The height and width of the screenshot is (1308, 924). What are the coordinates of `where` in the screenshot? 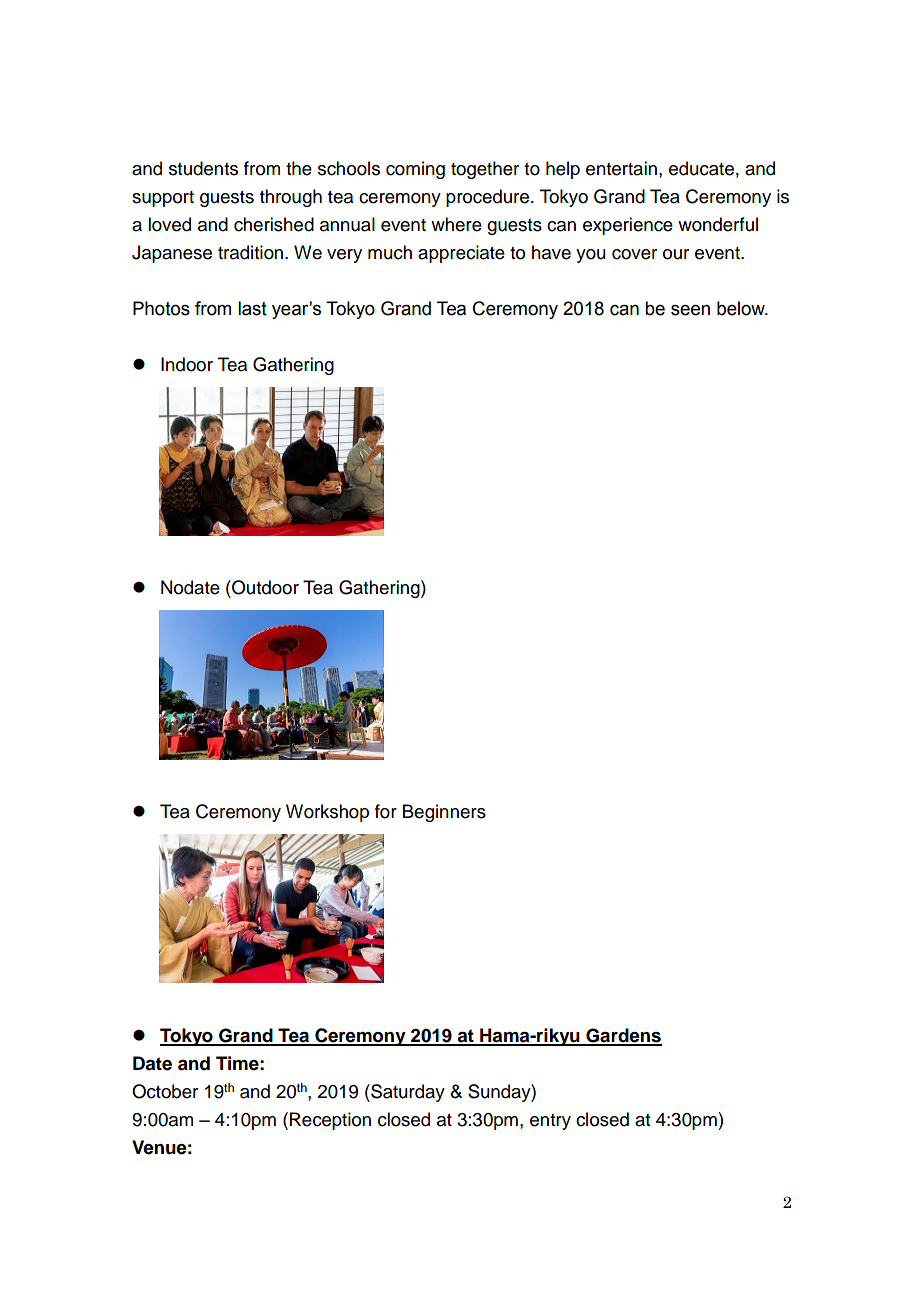 It's located at (456, 224).
